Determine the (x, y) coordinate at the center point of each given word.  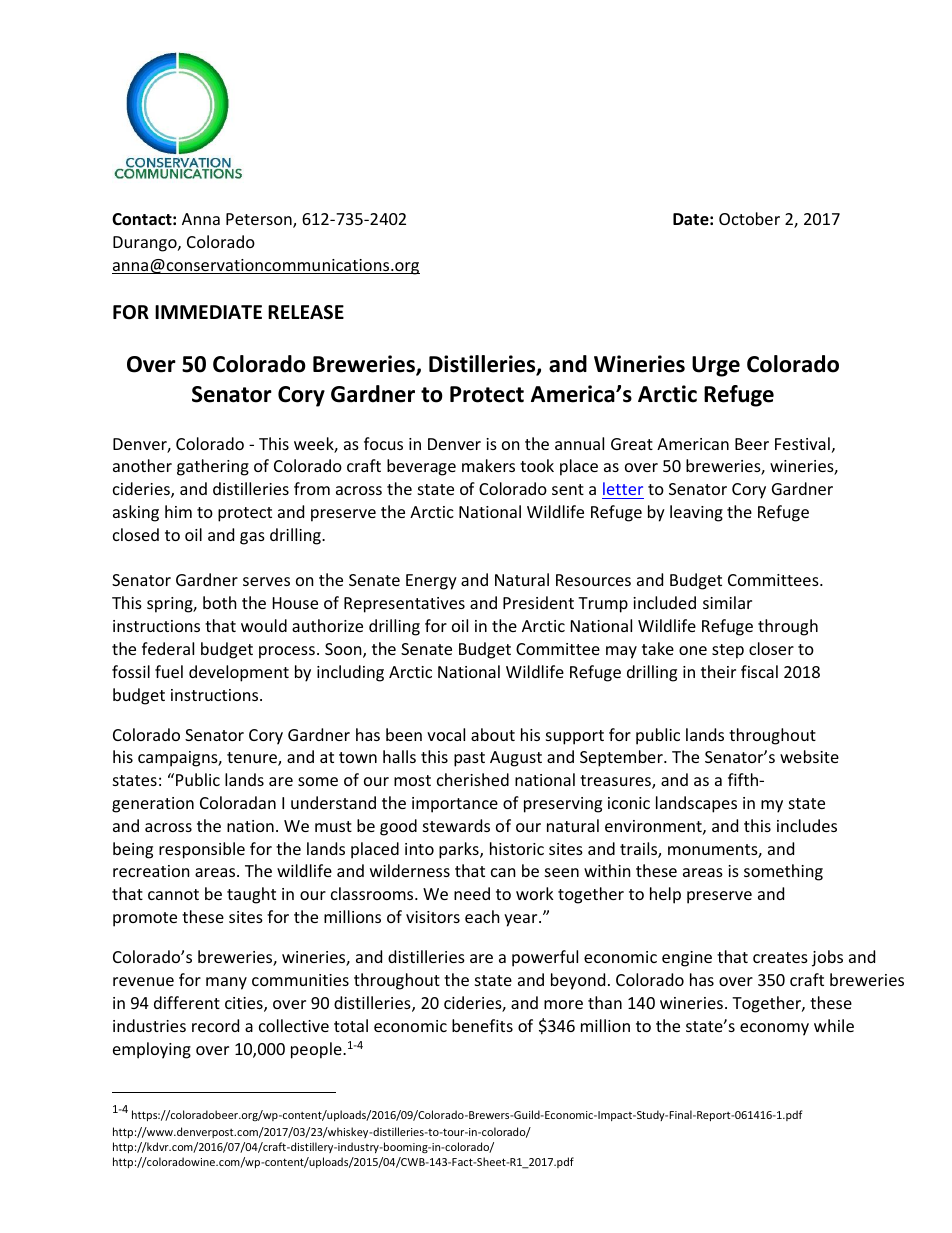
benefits (482, 1025)
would (264, 625)
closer (771, 648)
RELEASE (306, 312)
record (215, 1025)
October (749, 218)
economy (774, 1029)
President (538, 602)
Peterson (260, 220)
